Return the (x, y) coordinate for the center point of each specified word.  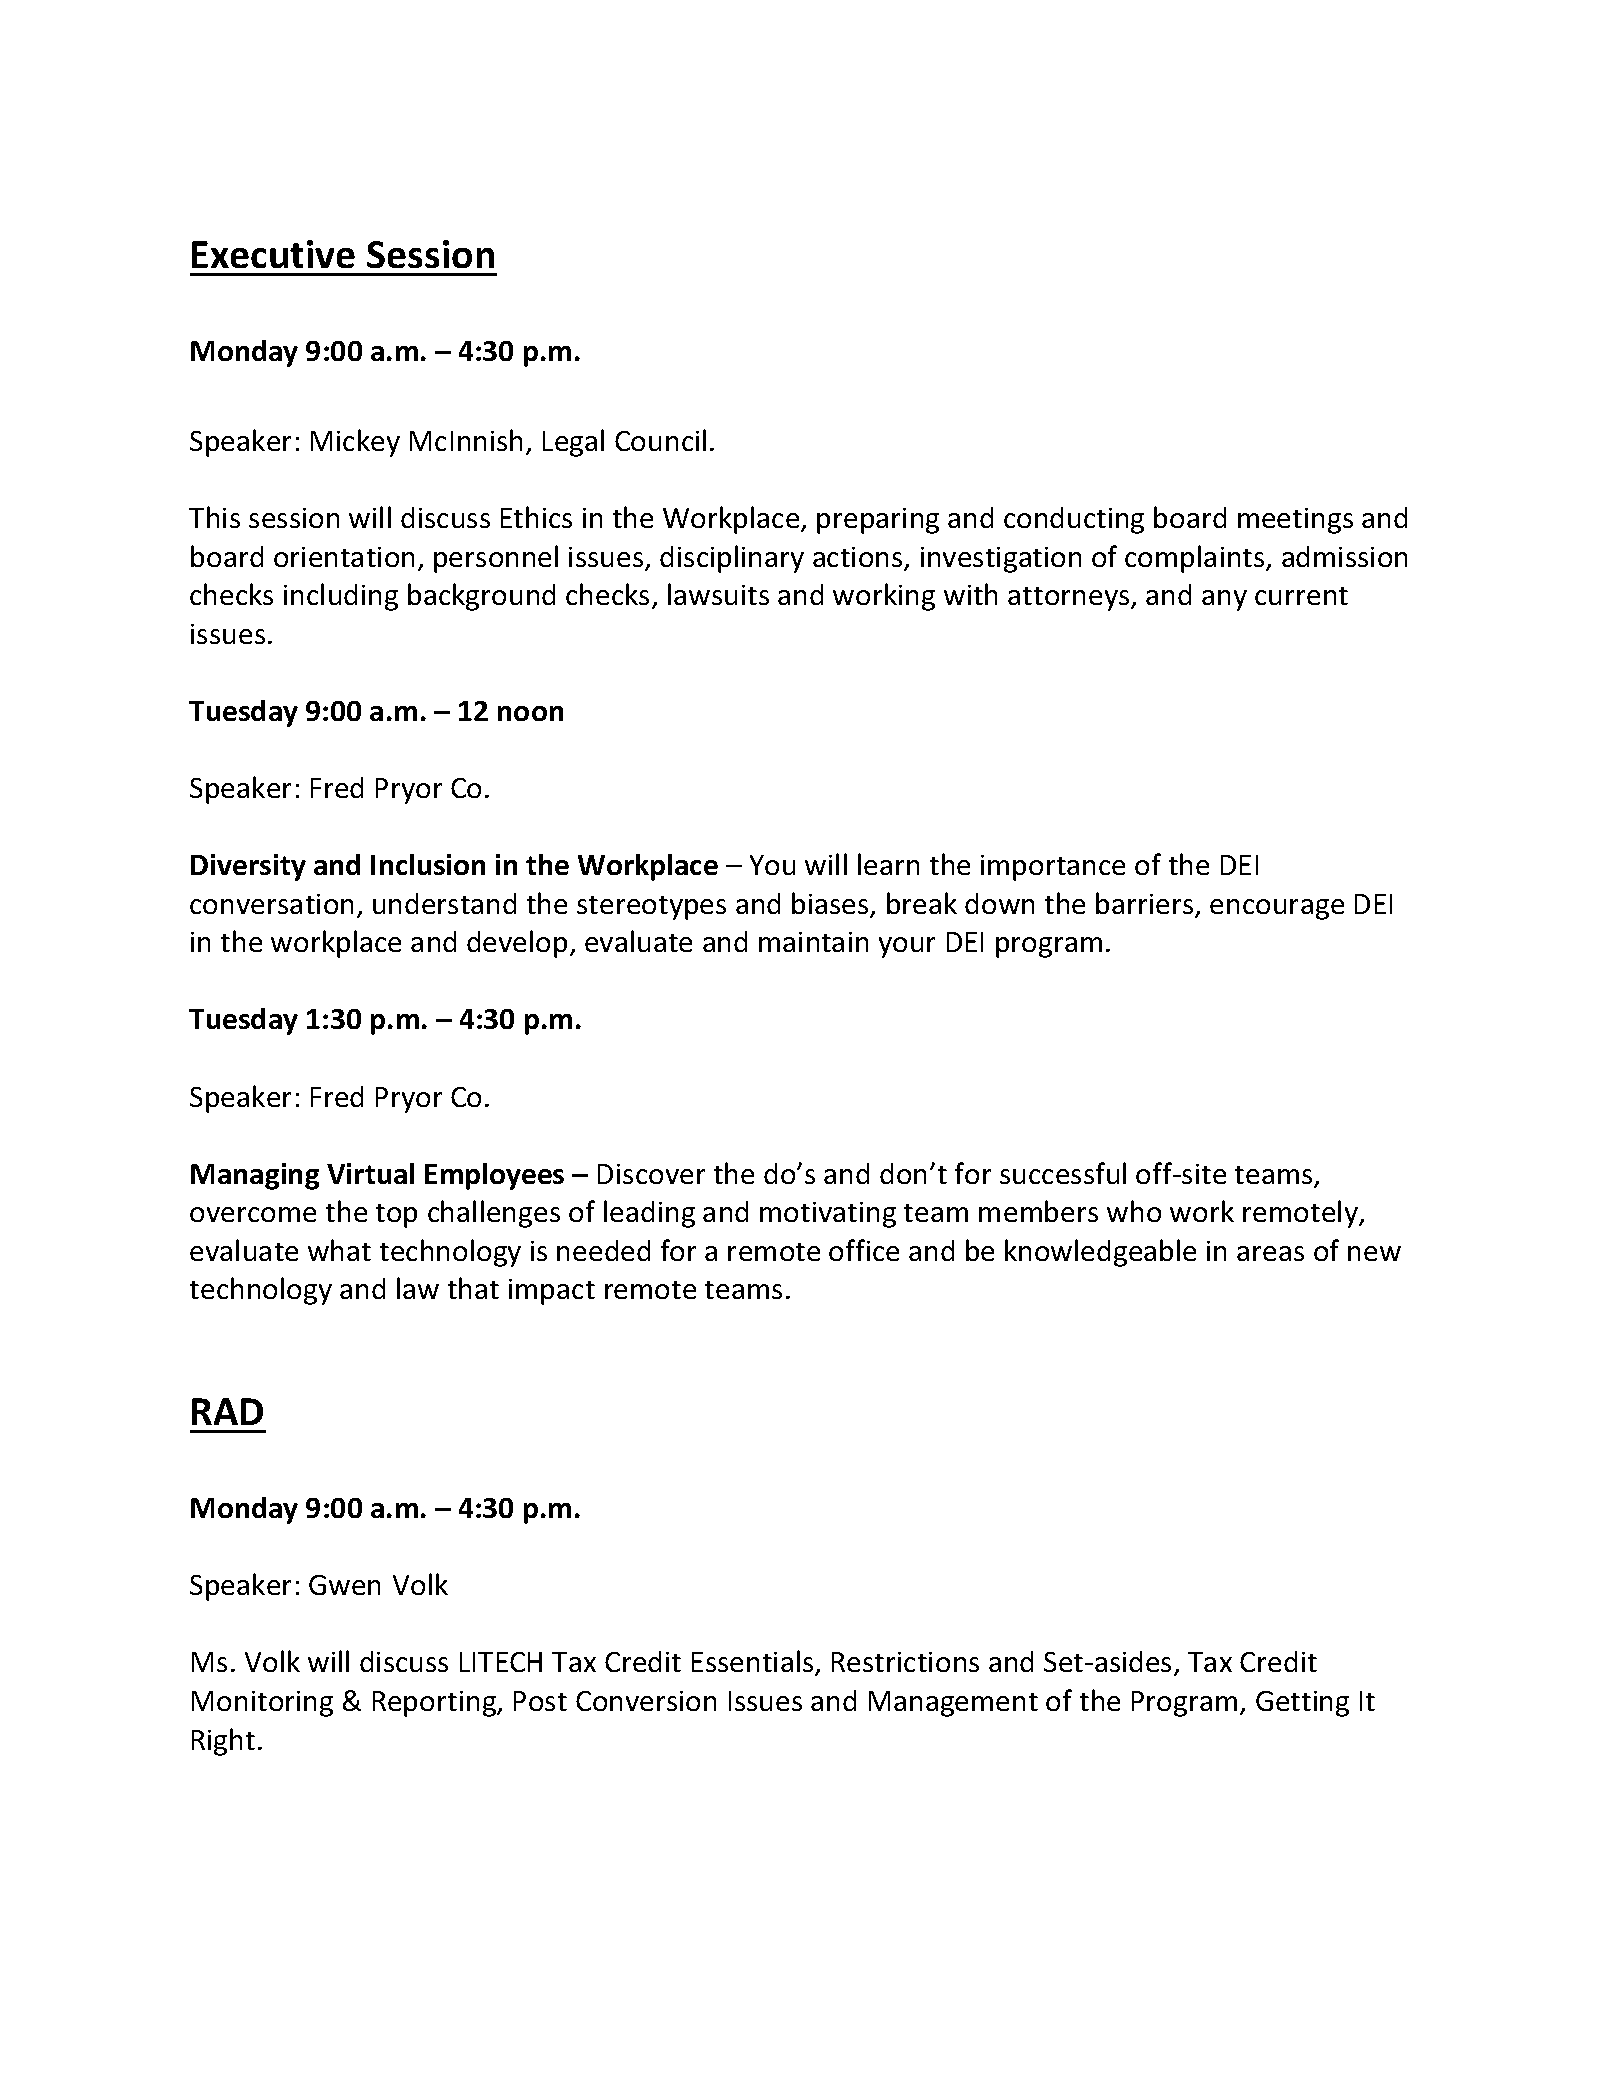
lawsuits (718, 594)
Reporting (435, 1704)
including (341, 597)
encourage (1277, 909)
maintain (813, 942)
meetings (1295, 521)
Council (660, 440)
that (473, 1288)
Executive (273, 254)
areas (1270, 1253)
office (864, 1250)
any (1224, 600)
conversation (271, 904)
